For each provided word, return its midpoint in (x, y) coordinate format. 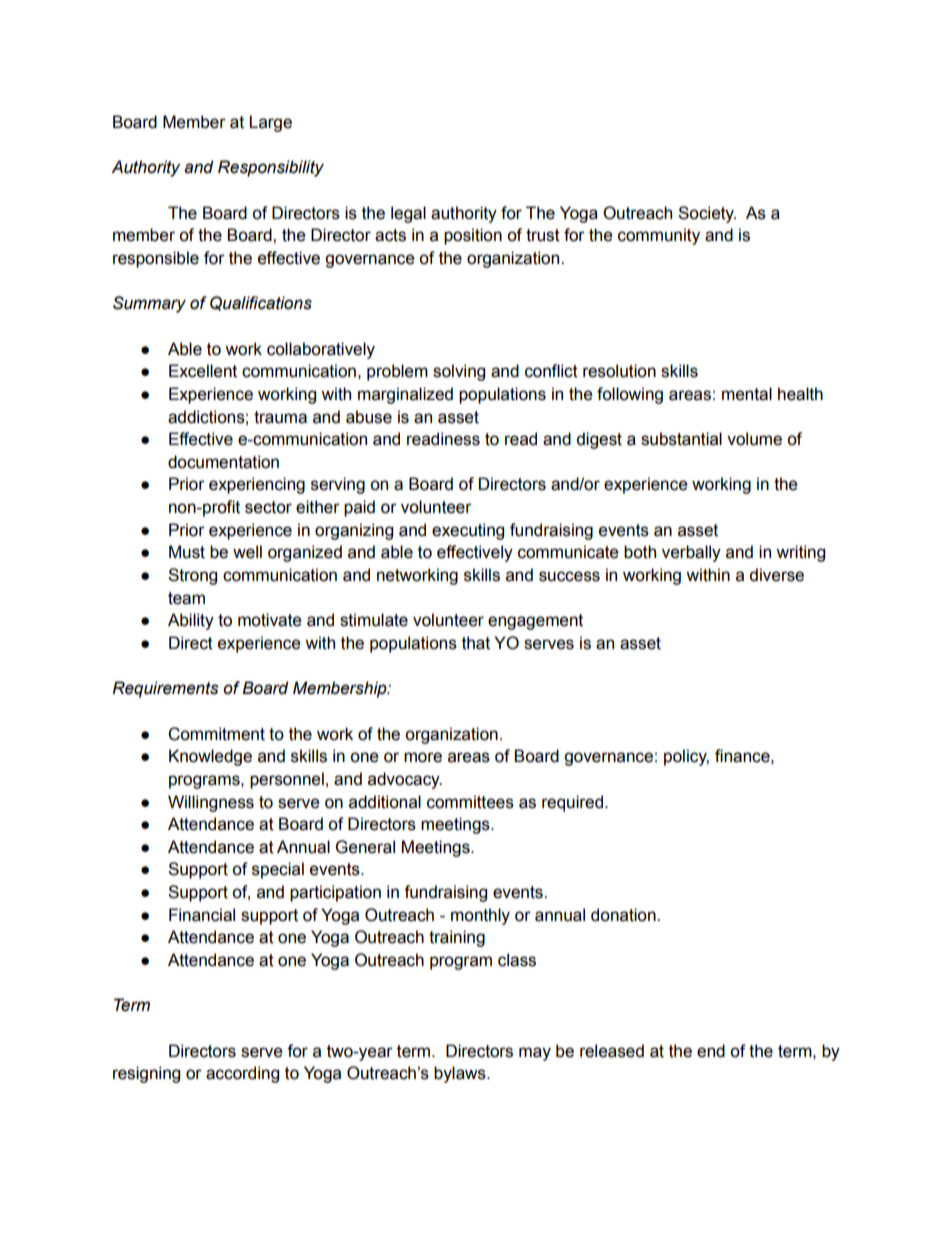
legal (408, 214)
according (242, 1074)
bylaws (461, 1074)
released (612, 1051)
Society (707, 214)
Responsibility (271, 168)
